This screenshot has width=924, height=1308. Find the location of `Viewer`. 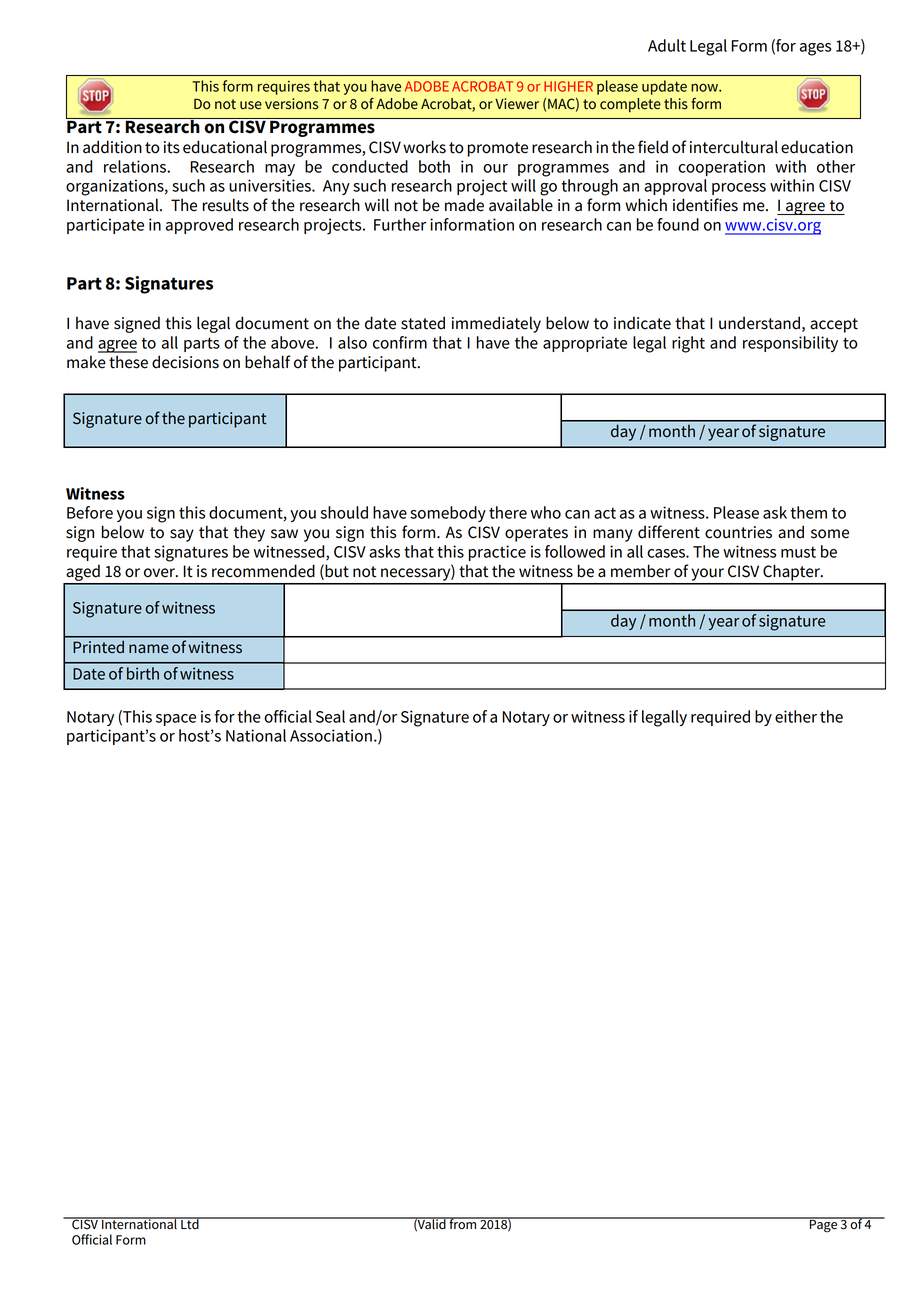

Viewer is located at coordinates (517, 104).
